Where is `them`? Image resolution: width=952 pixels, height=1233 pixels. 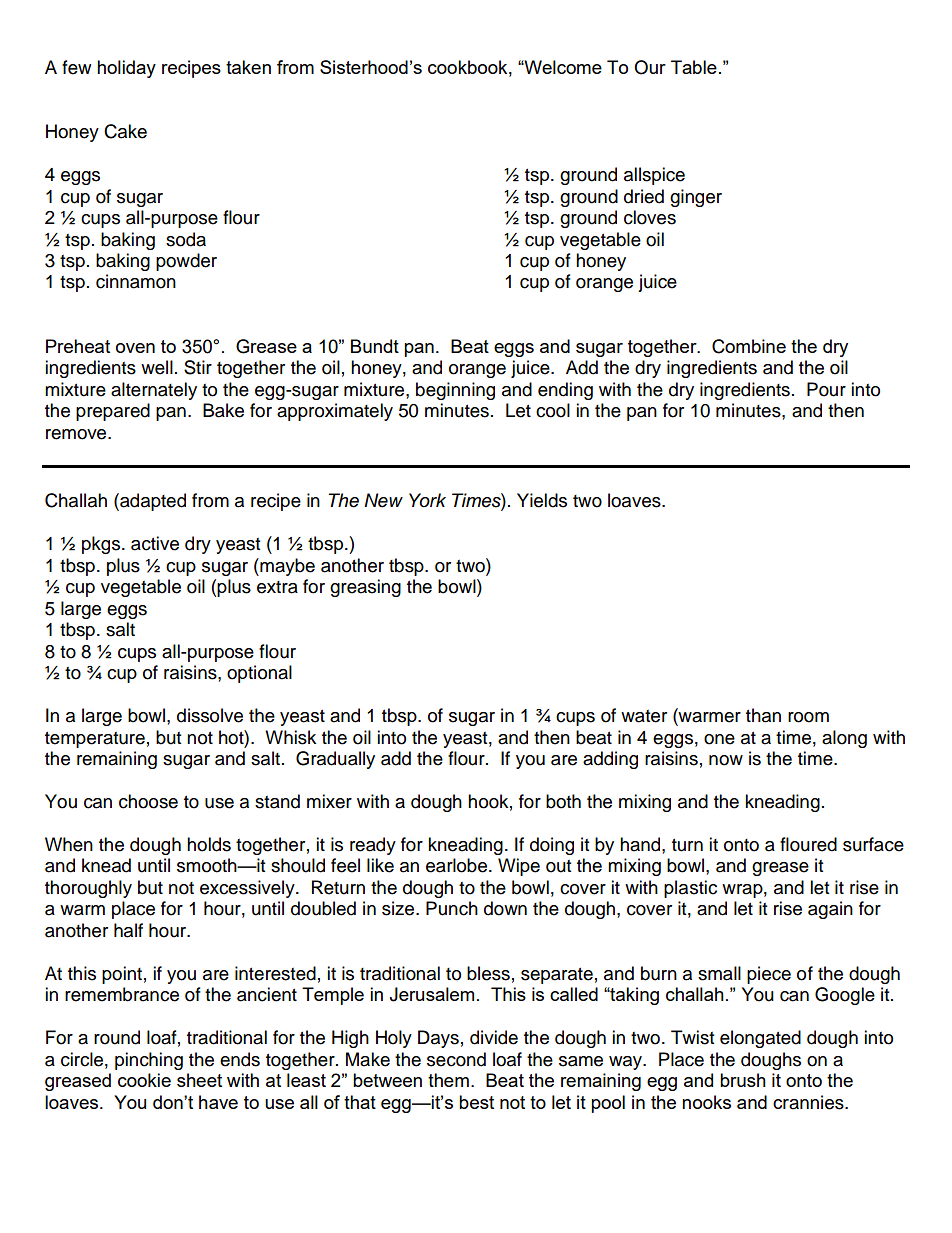
them is located at coordinates (448, 1080).
